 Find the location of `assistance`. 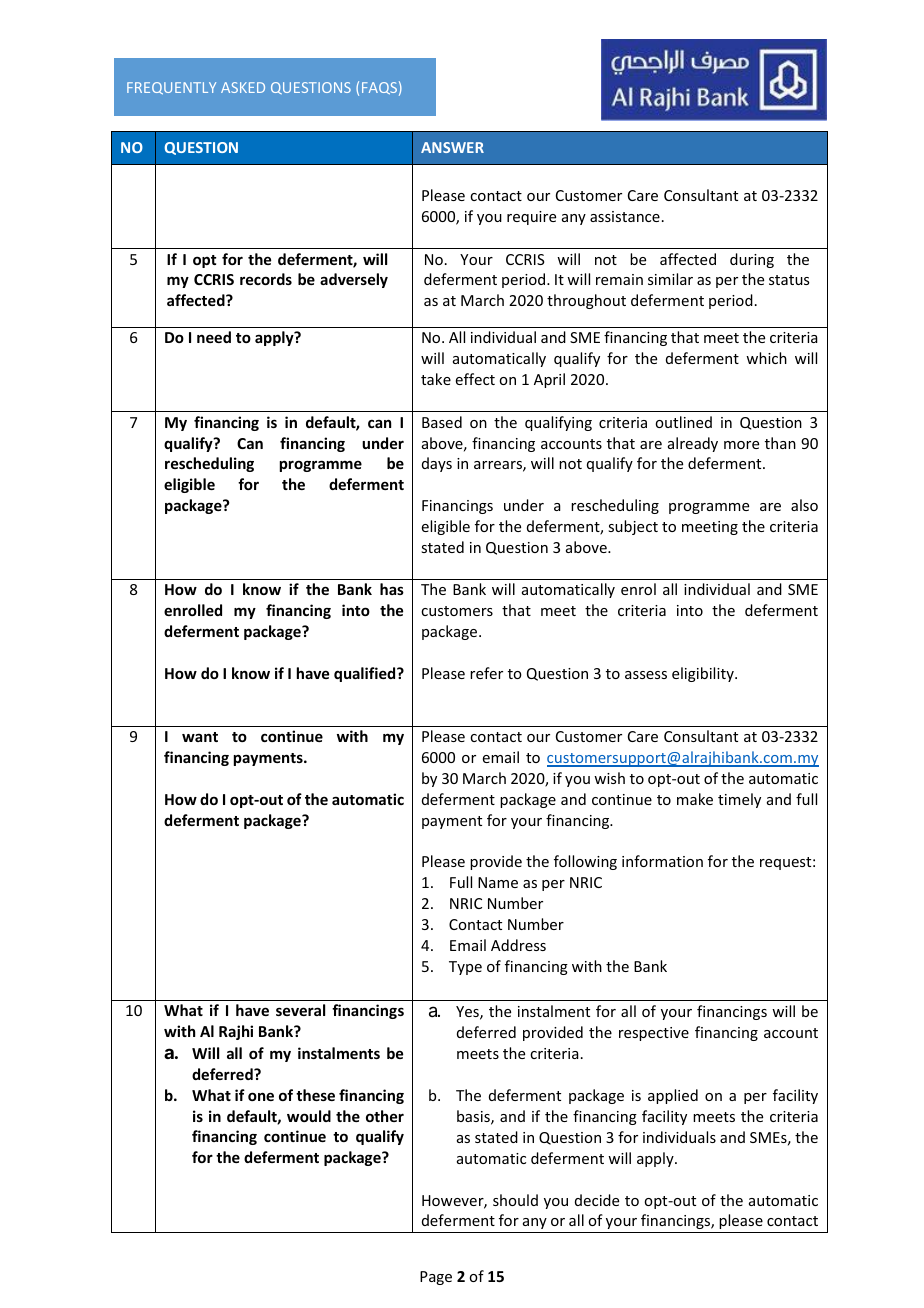

assistance is located at coordinates (625, 216).
